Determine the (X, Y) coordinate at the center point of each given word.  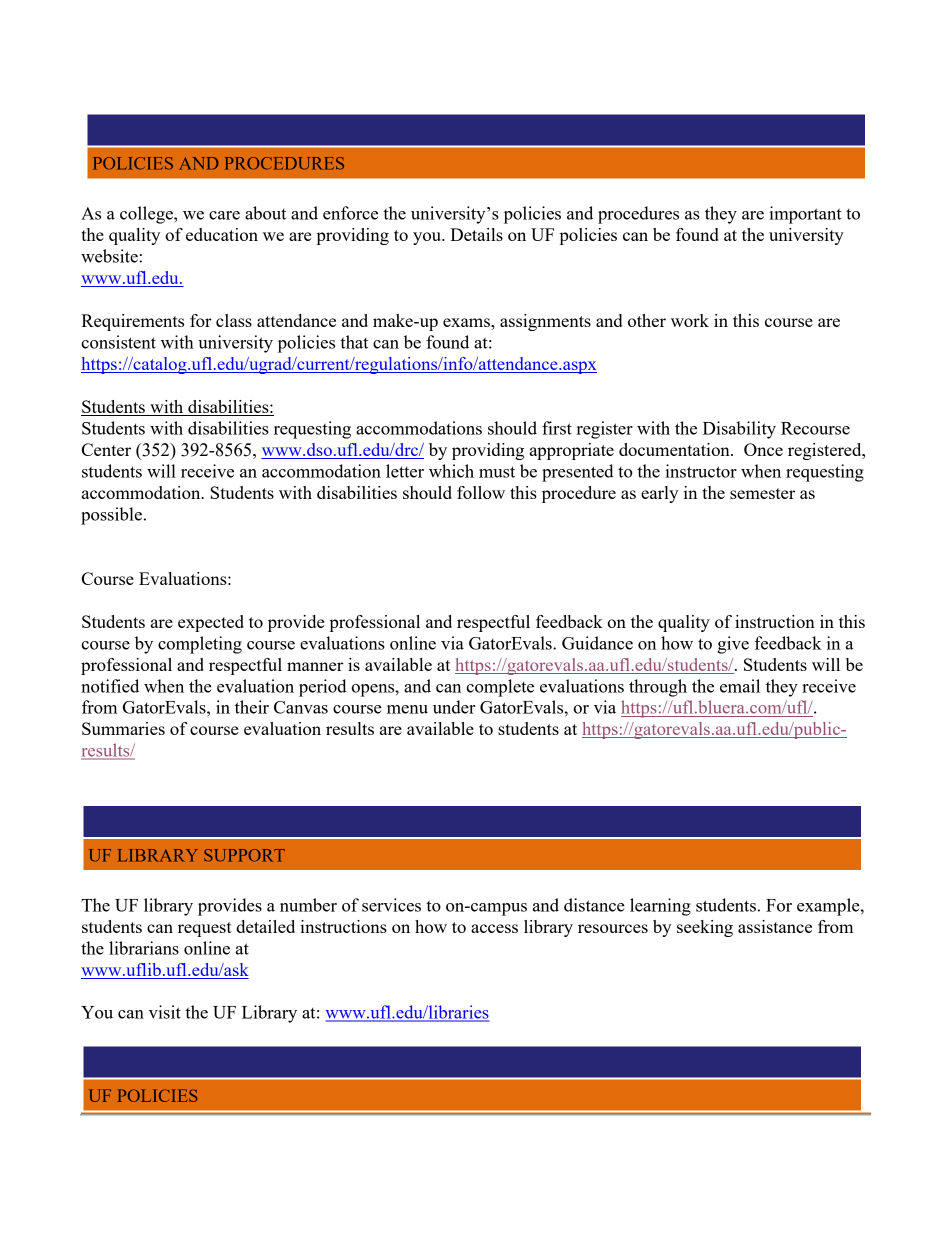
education (222, 234)
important (805, 215)
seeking (705, 928)
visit (165, 1012)
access (494, 928)
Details (476, 234)
